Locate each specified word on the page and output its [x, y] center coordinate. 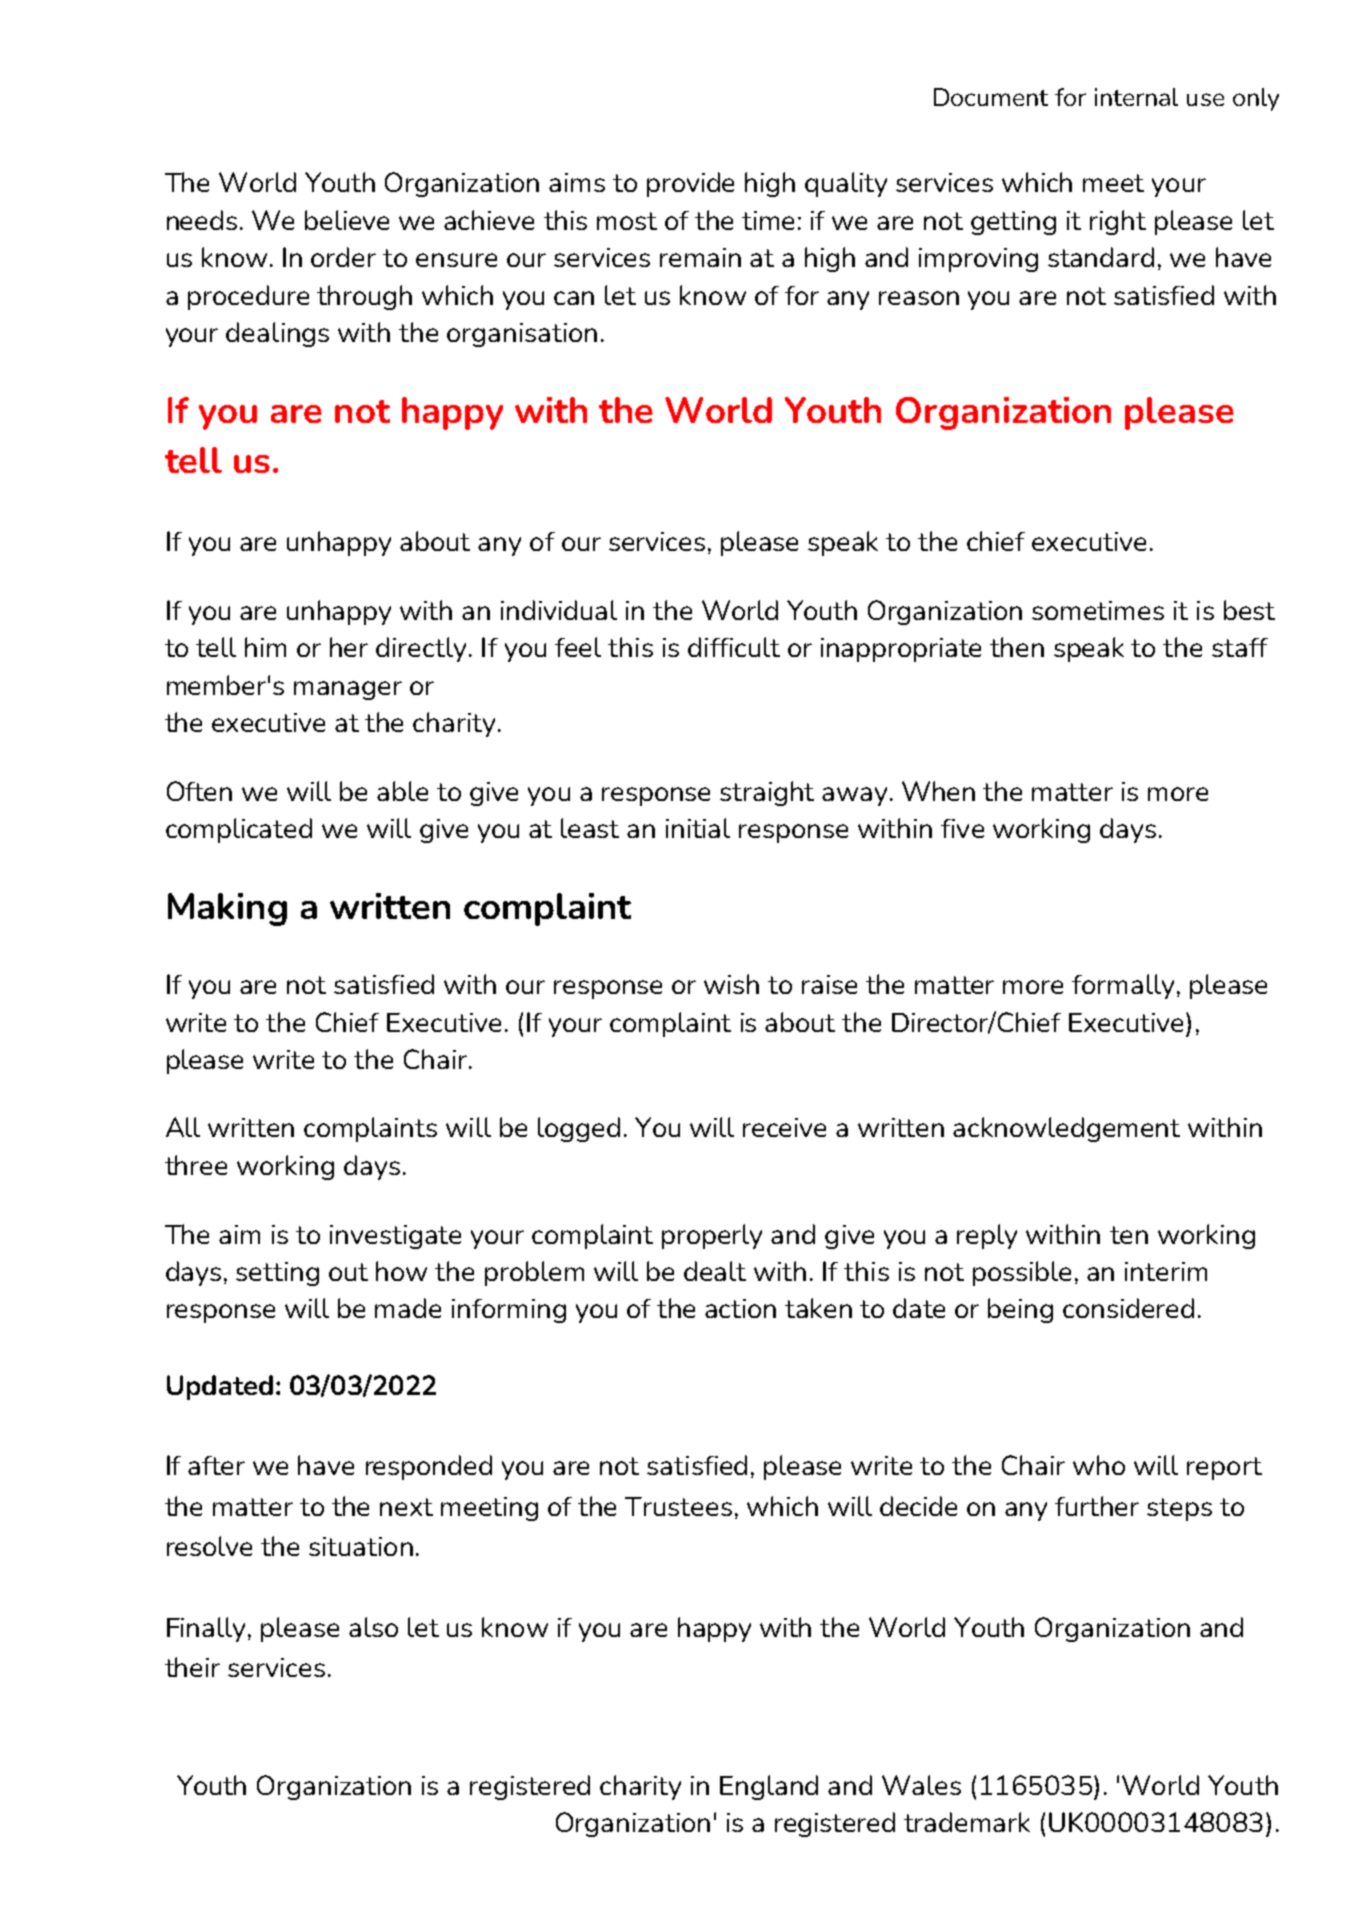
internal [1136, 97]
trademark [967, 1822]
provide [690, 184]
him [265, 647]
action [740, 1308]
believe [347, 220]
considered [1128, 1308]
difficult [734, 647]
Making [227, 909]
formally [1123, 986]
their [192, 1667]
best [1249, 610]
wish [731, 984]
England [769, 1787]
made [408, 1308]
